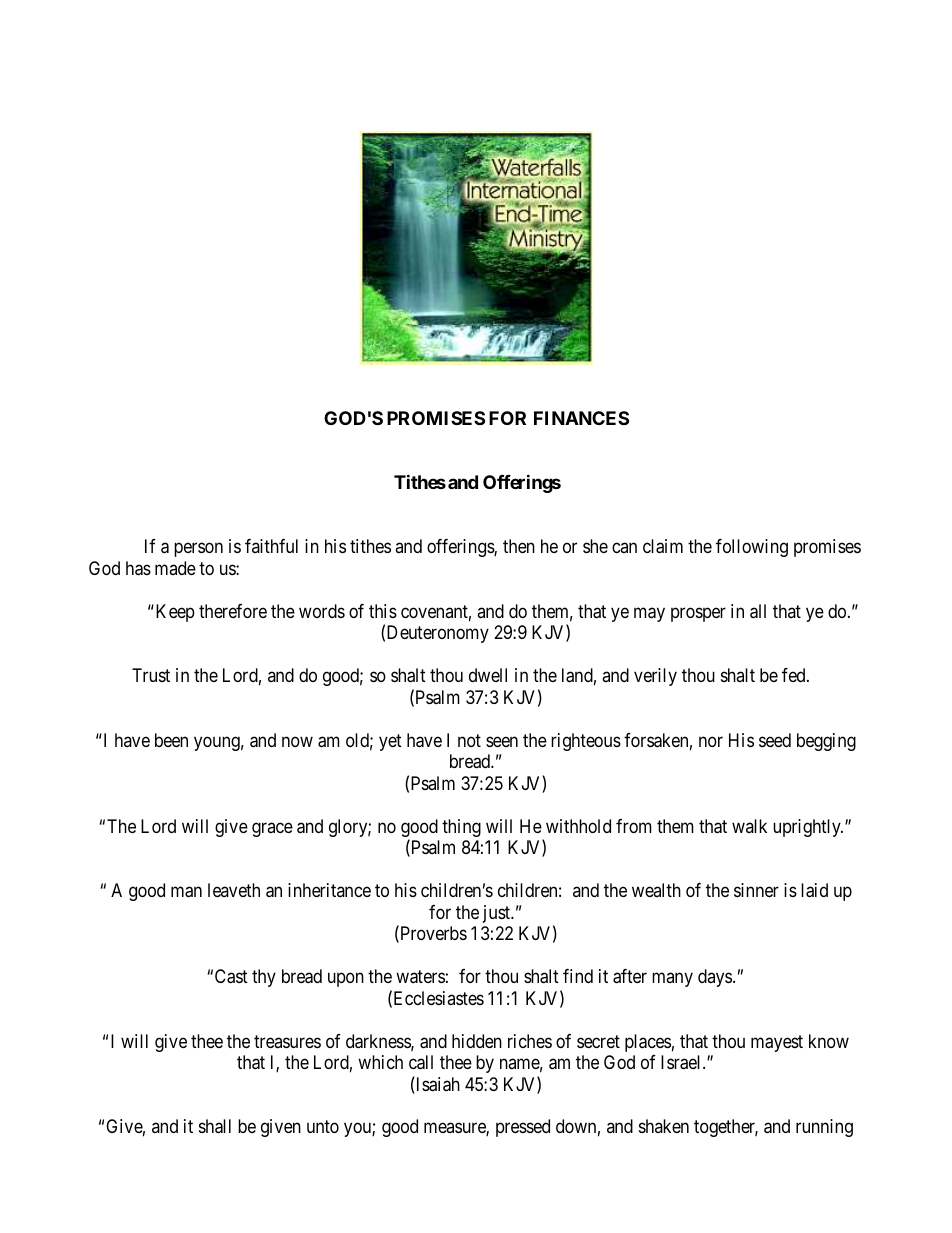 Image resolution: width=952 pixels, height=1233 pixels. I want to click on days, so click(715, 978).
